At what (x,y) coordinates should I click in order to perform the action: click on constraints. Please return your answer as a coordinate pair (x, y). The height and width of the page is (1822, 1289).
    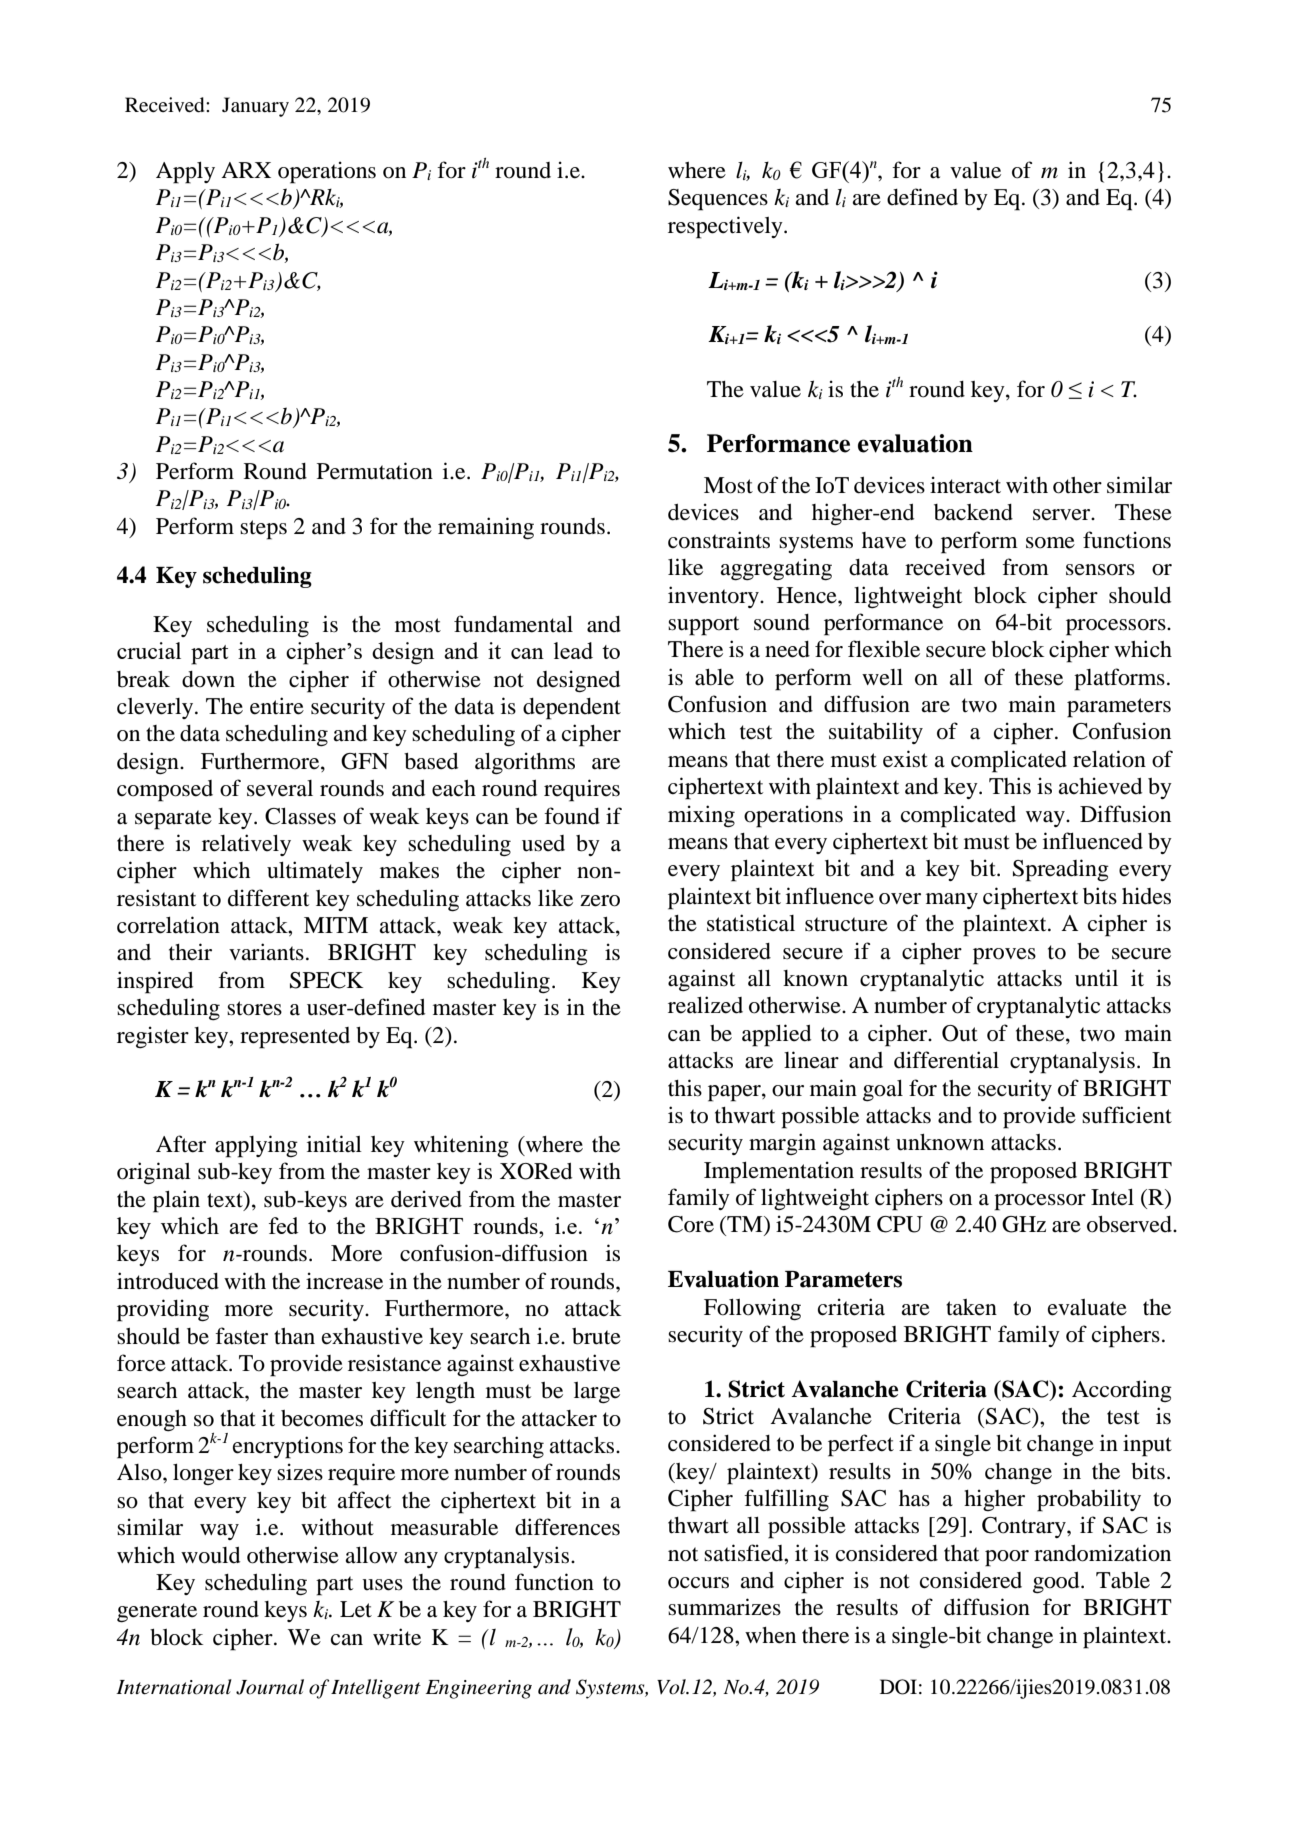
    Looking at the image, I should click on (719, 540).
